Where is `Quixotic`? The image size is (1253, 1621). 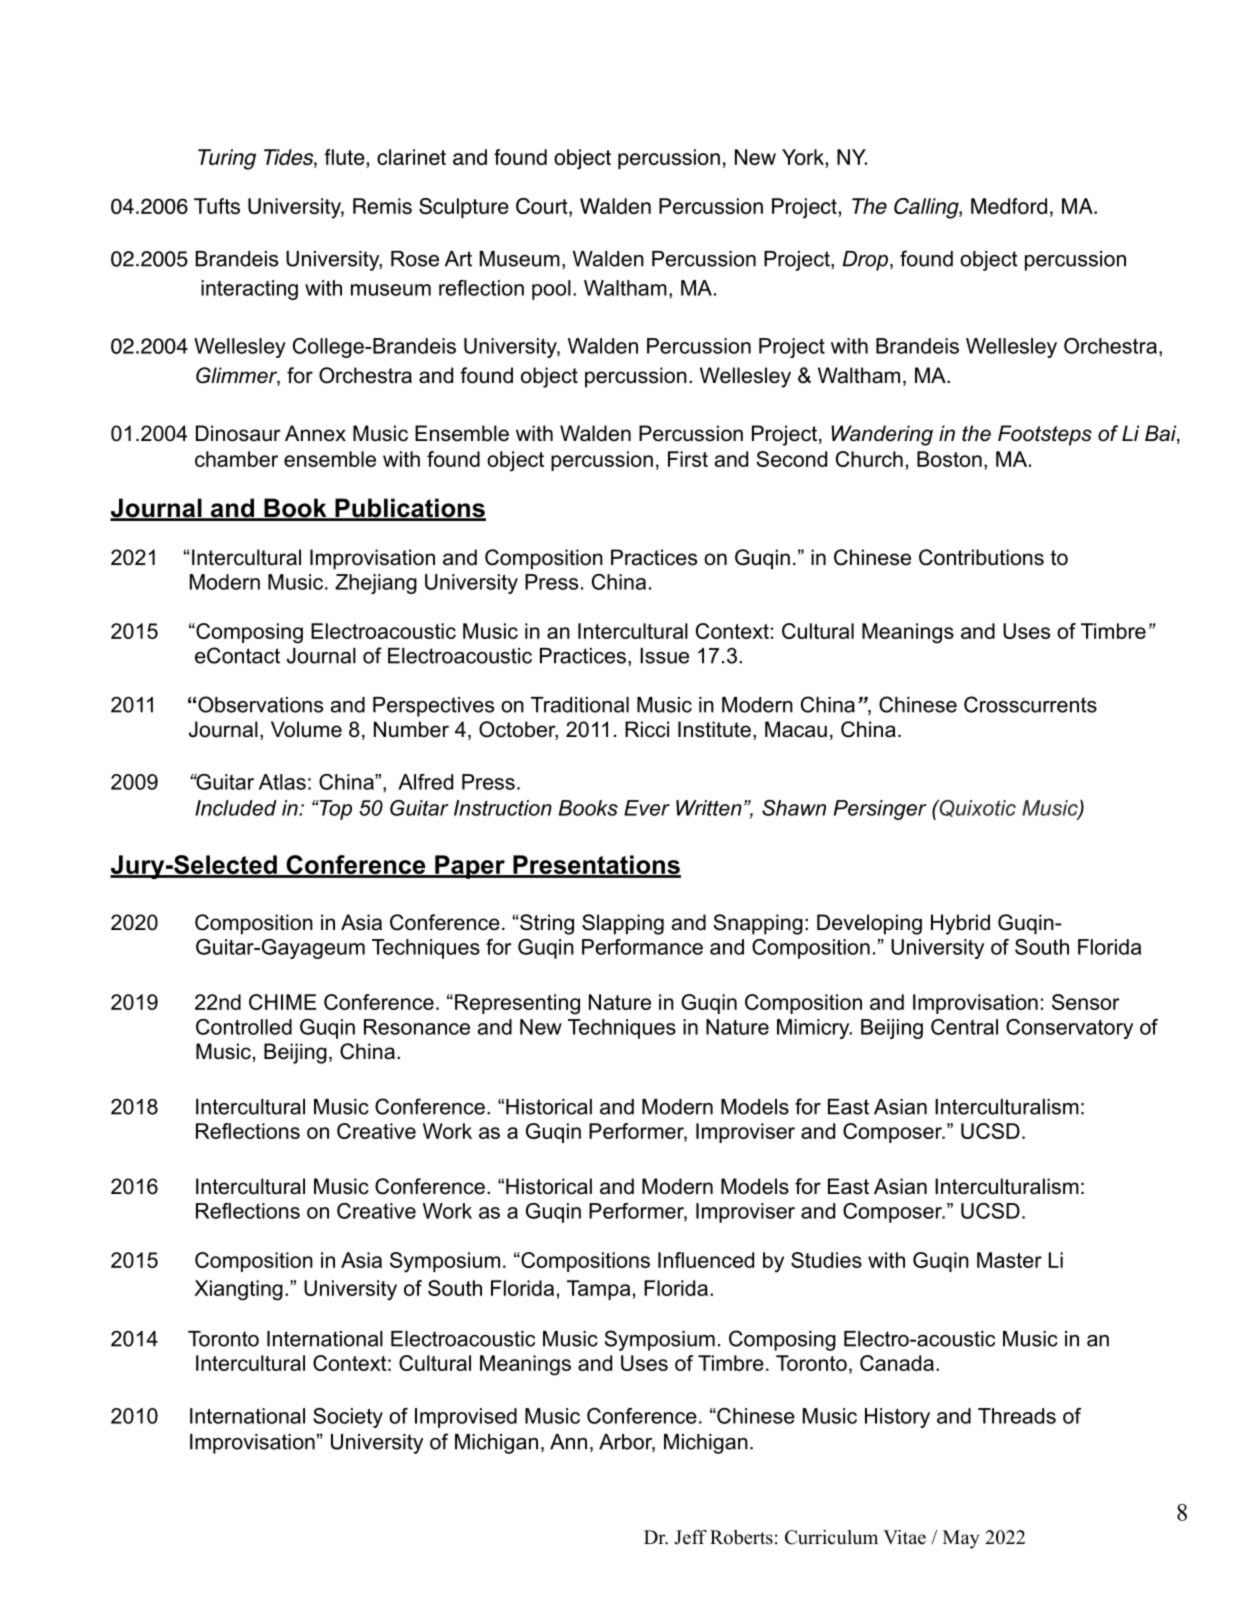 Quixotic is located at coordinates (976, 808).
